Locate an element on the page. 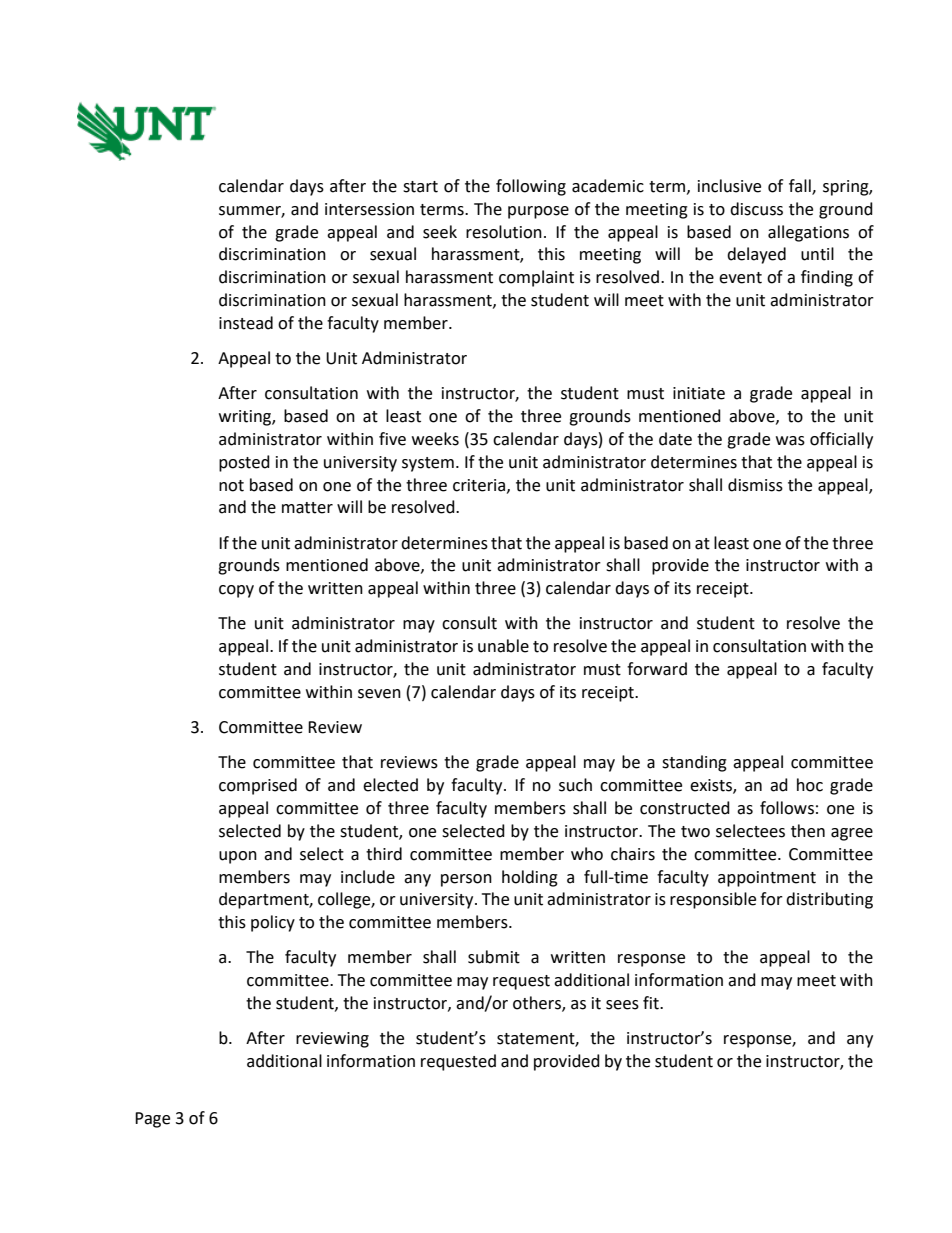 This image has width=952, height=1233. Page is located at coordinates (152, 1120).
